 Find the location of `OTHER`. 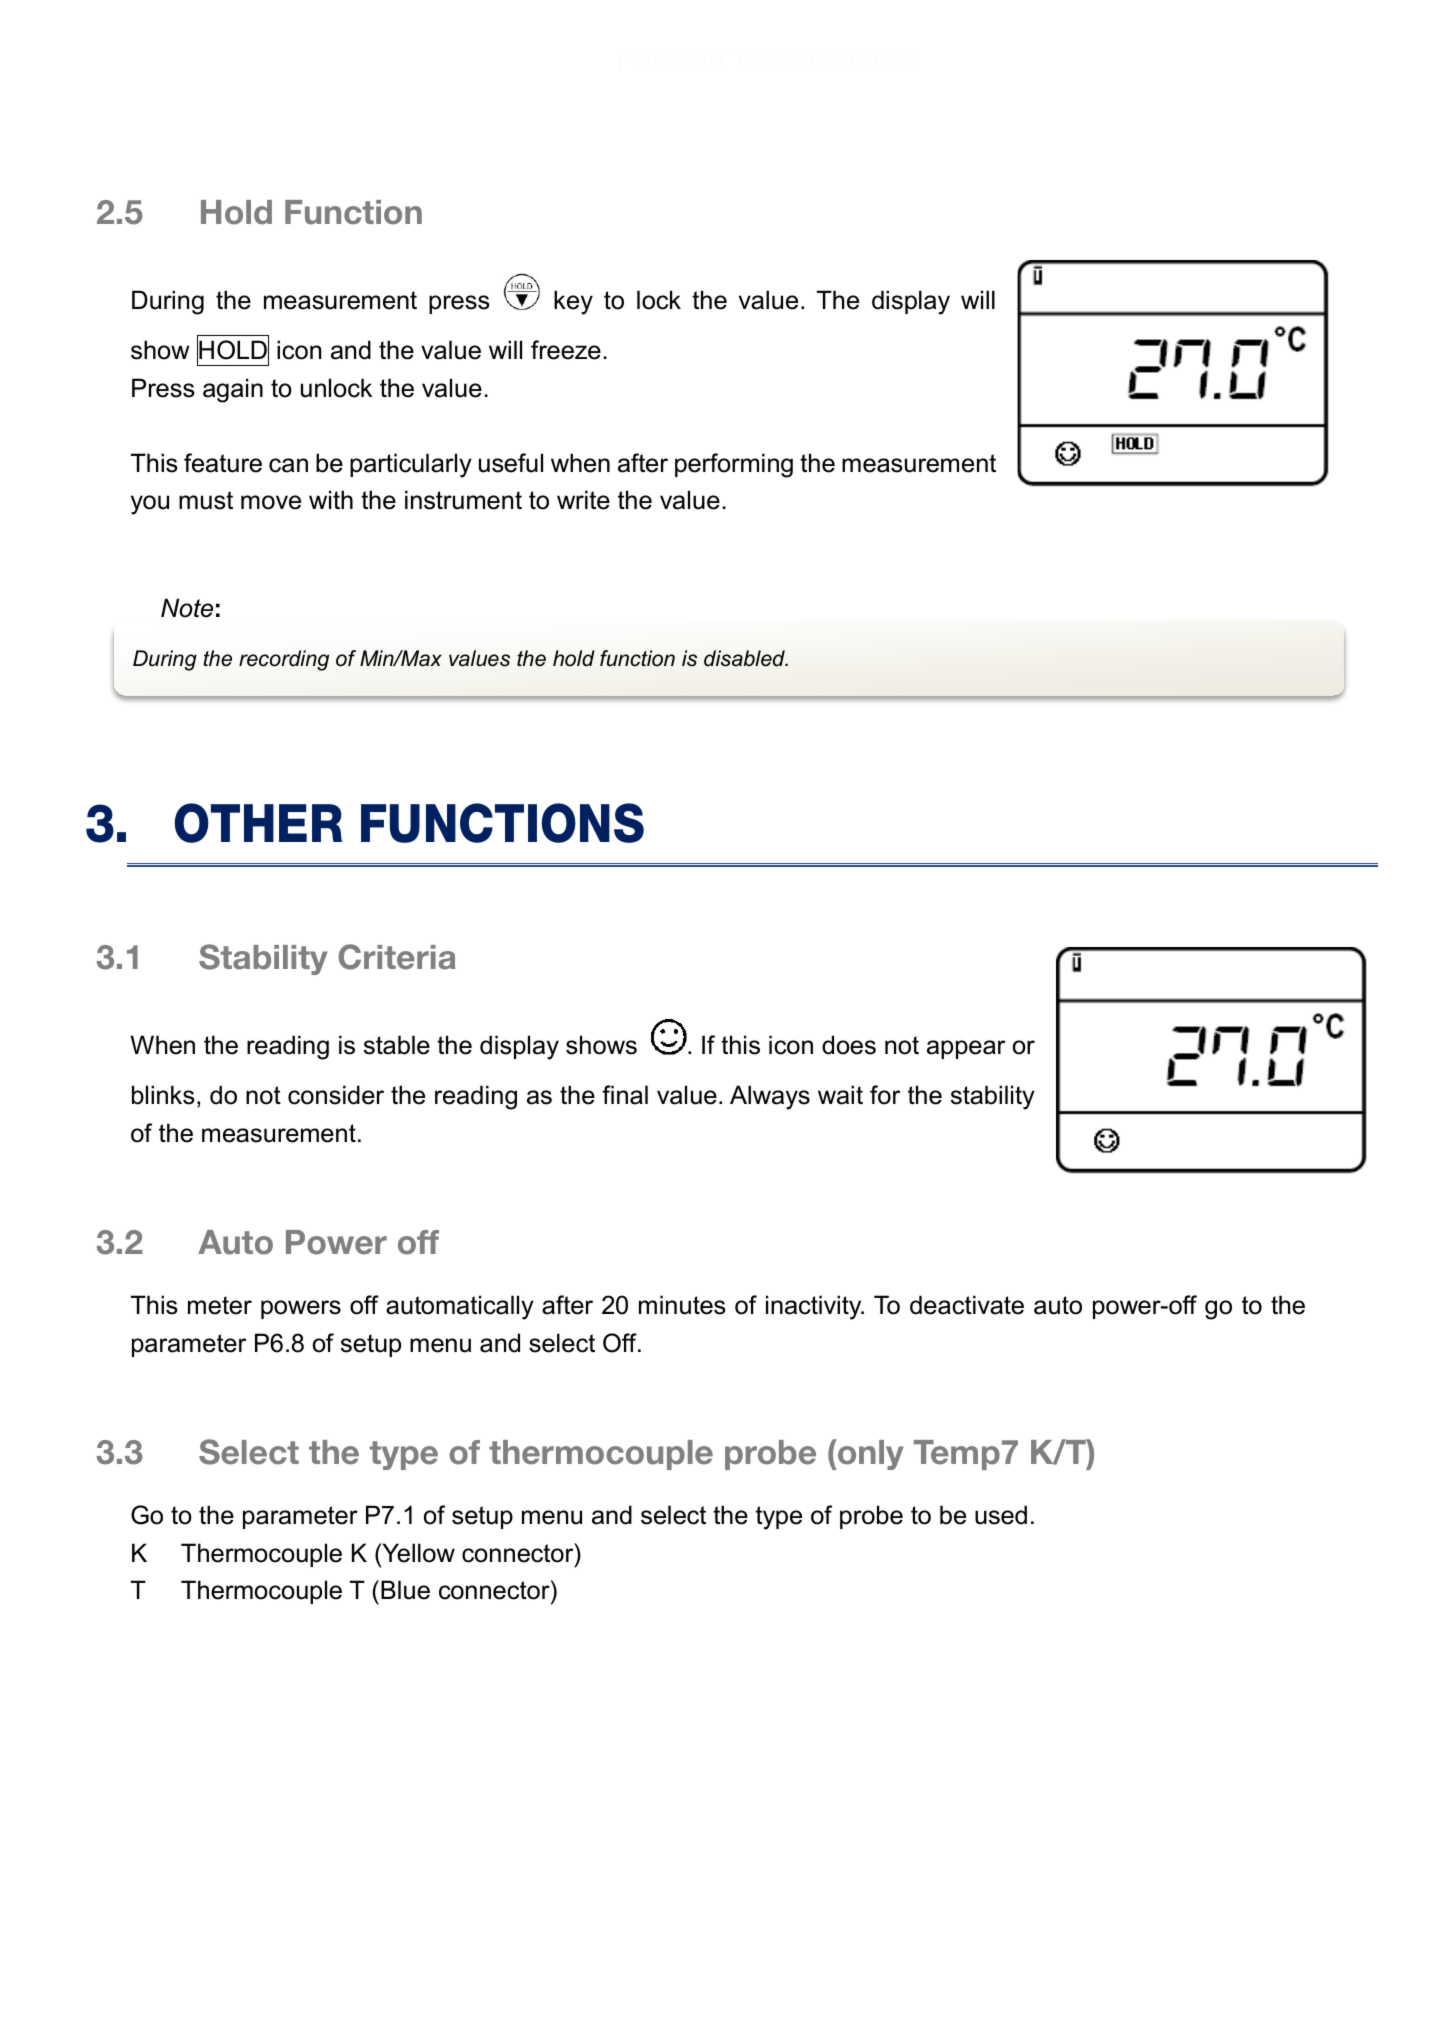

OTHER is located at coordinates (258, 823).
